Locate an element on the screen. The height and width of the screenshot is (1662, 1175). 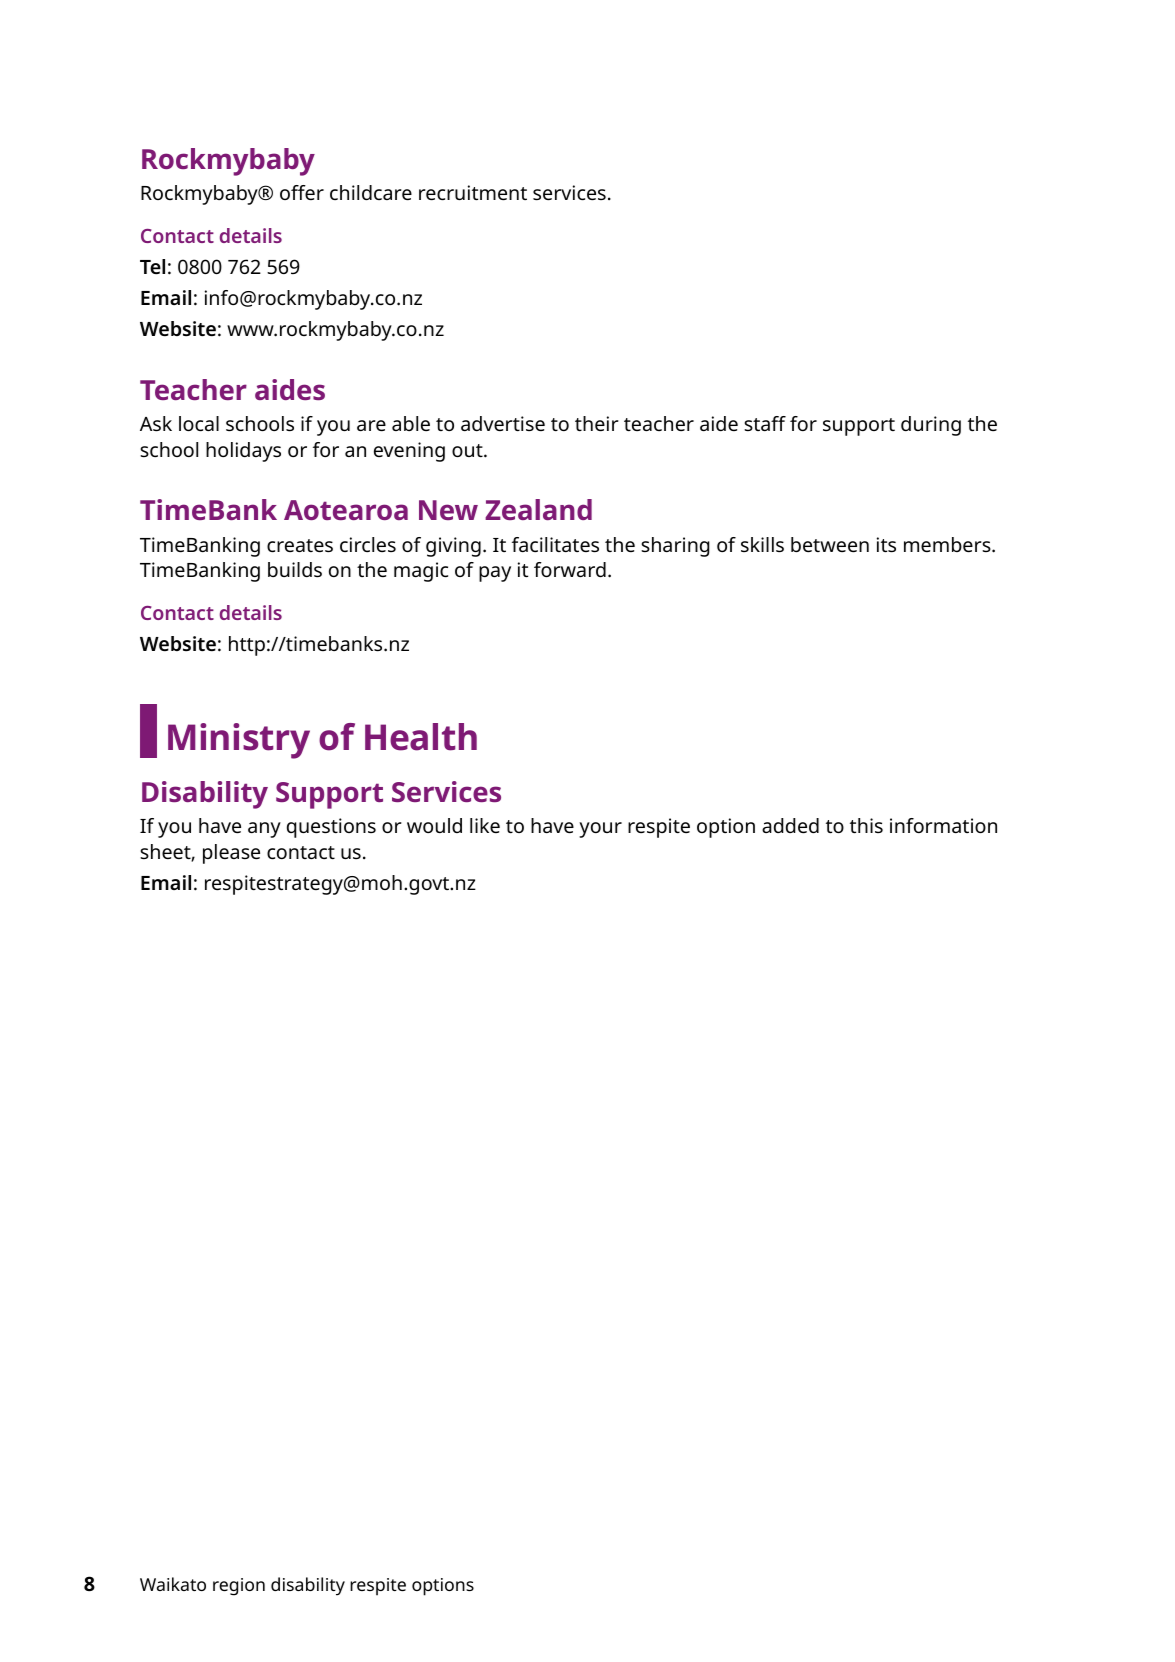
Waikato is located at coordinates (173, 1584).
